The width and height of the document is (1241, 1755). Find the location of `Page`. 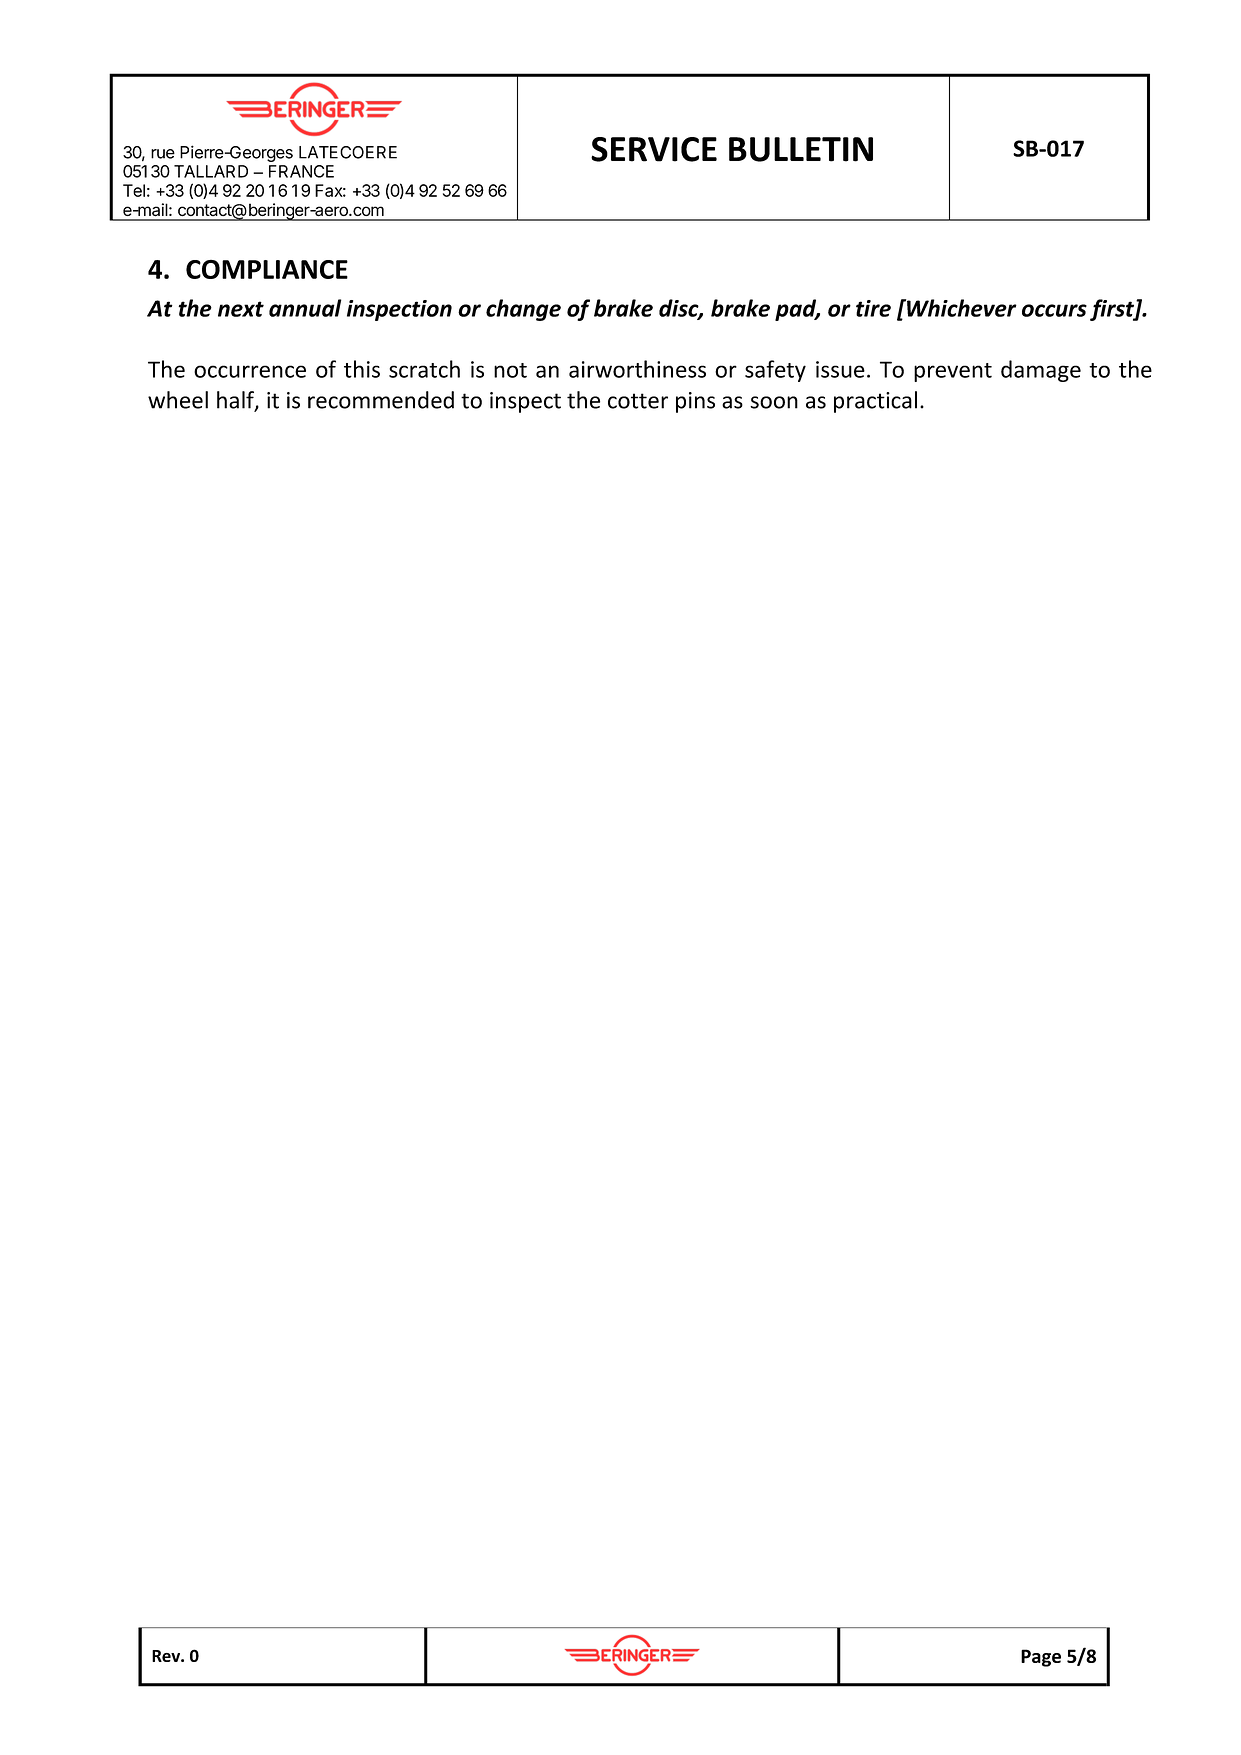

Page is located at coordinates (1041, 1658).
